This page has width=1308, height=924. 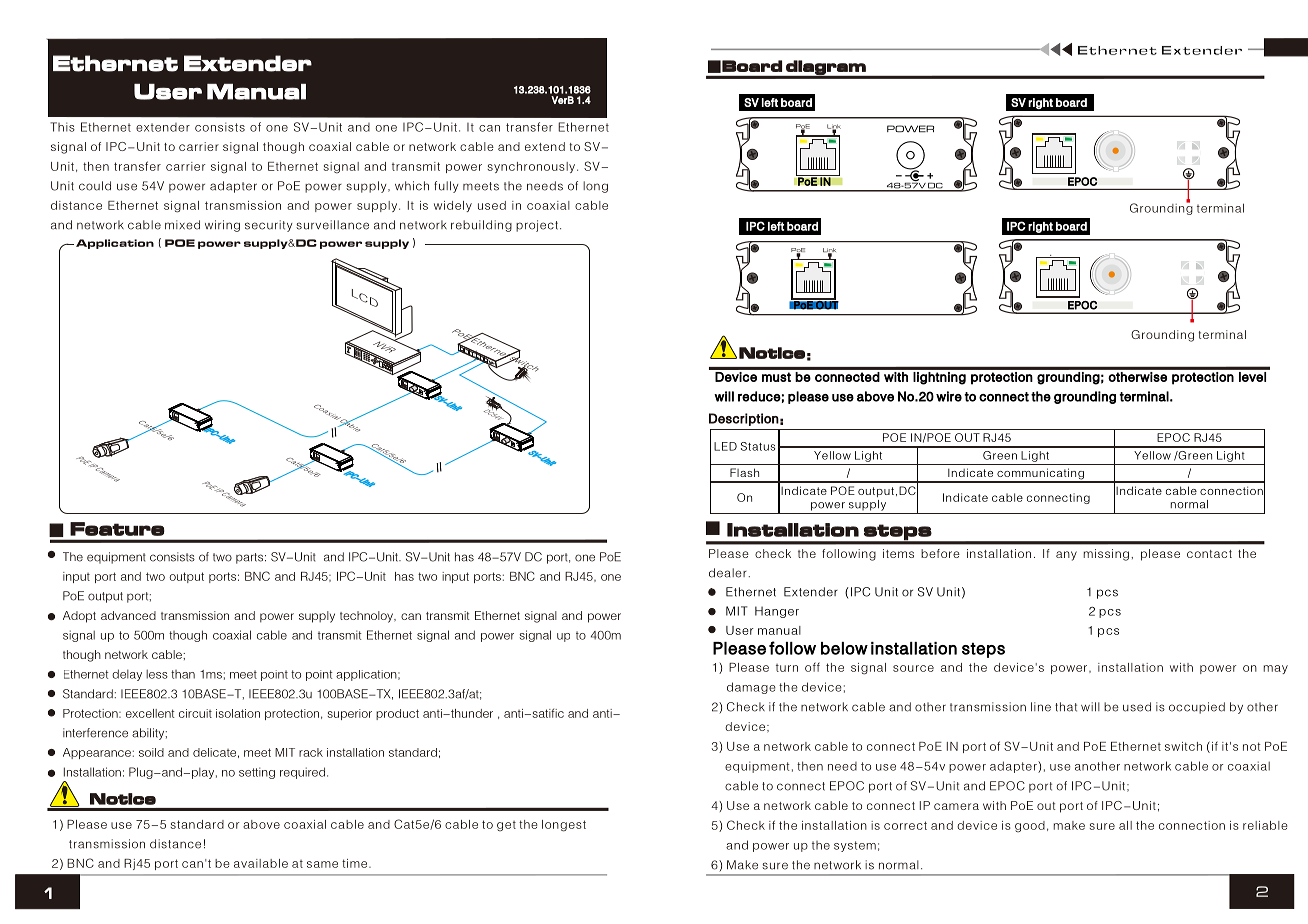 What do you see at coordinates (1106, 555) in the page?
I see `missing` at bounding box center [1106, 555].
